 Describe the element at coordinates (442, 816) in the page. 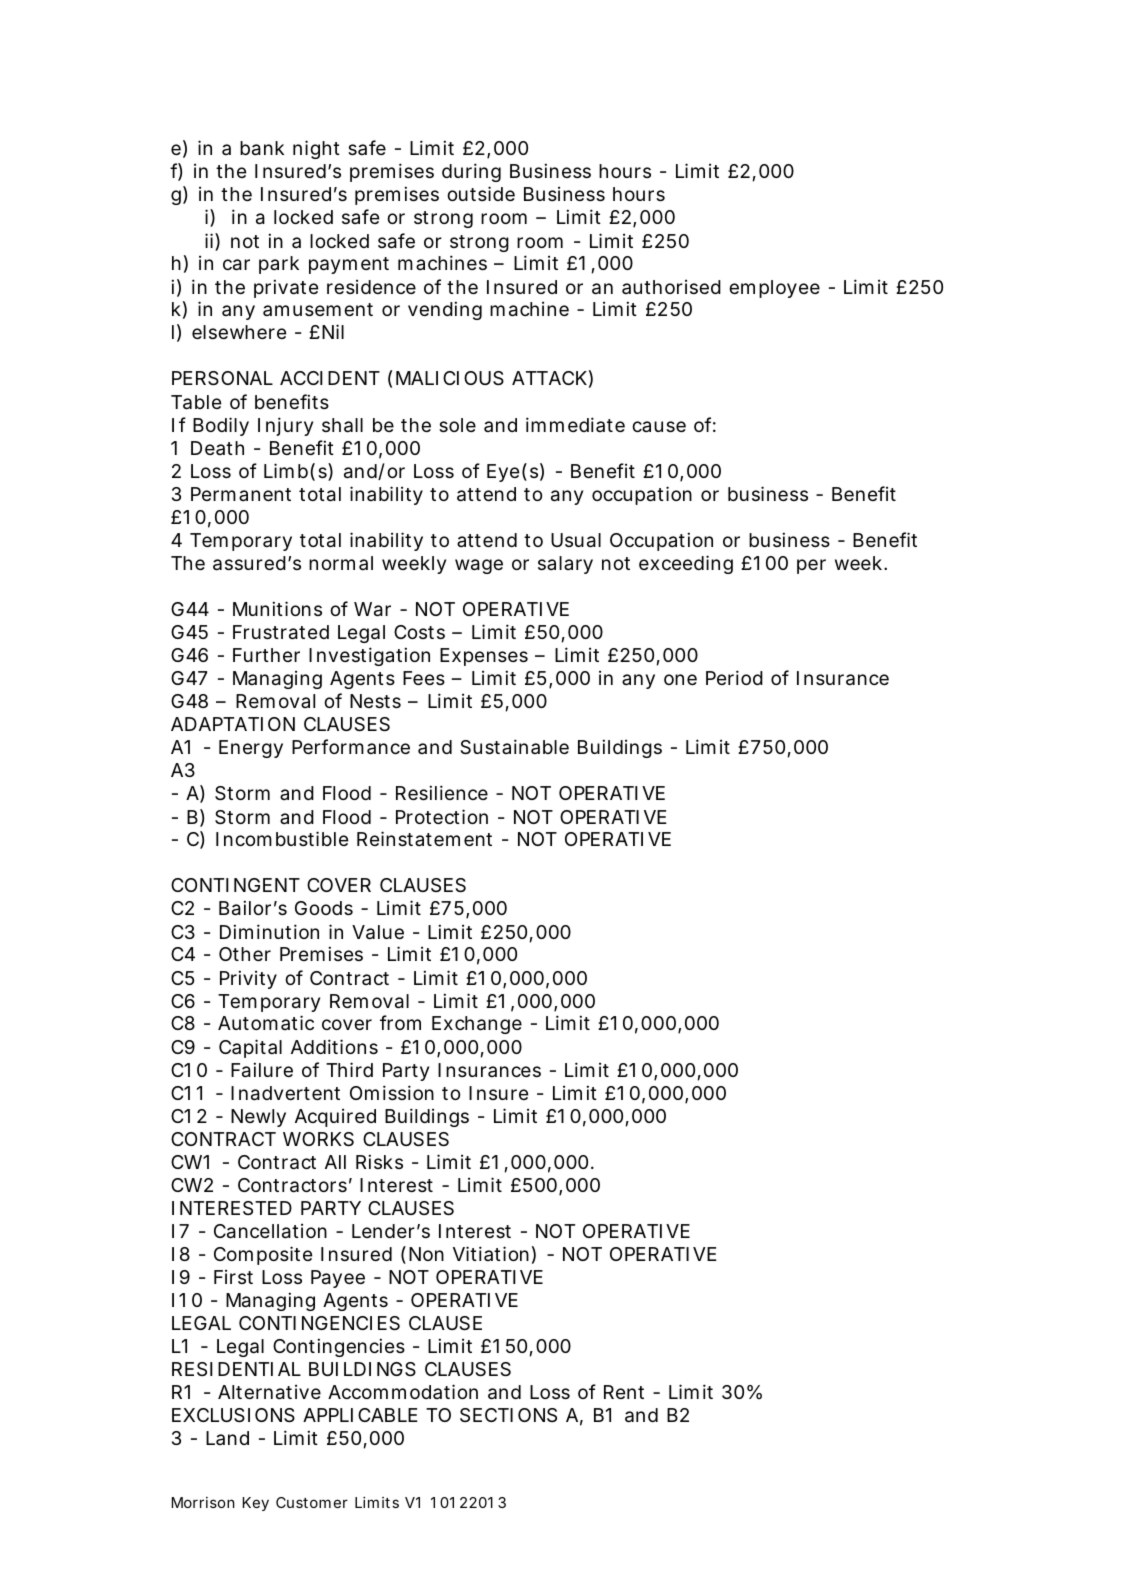

I see `Protection` at that location.
